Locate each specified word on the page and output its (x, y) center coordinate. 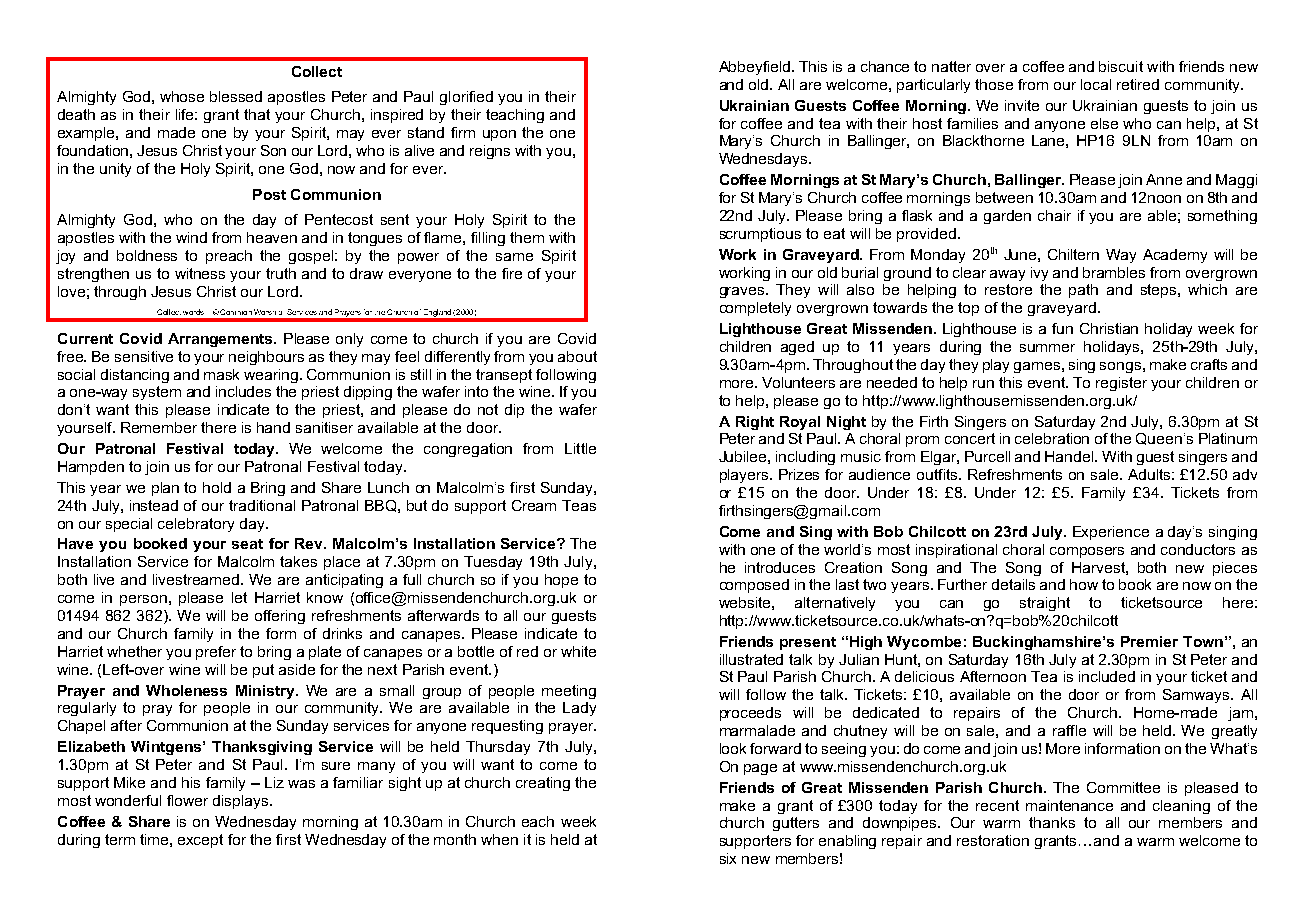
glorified (466, 98)
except (200, 841)
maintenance (1069, 805)
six (728, 858)
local (1096, 84)
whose (182, 96)
